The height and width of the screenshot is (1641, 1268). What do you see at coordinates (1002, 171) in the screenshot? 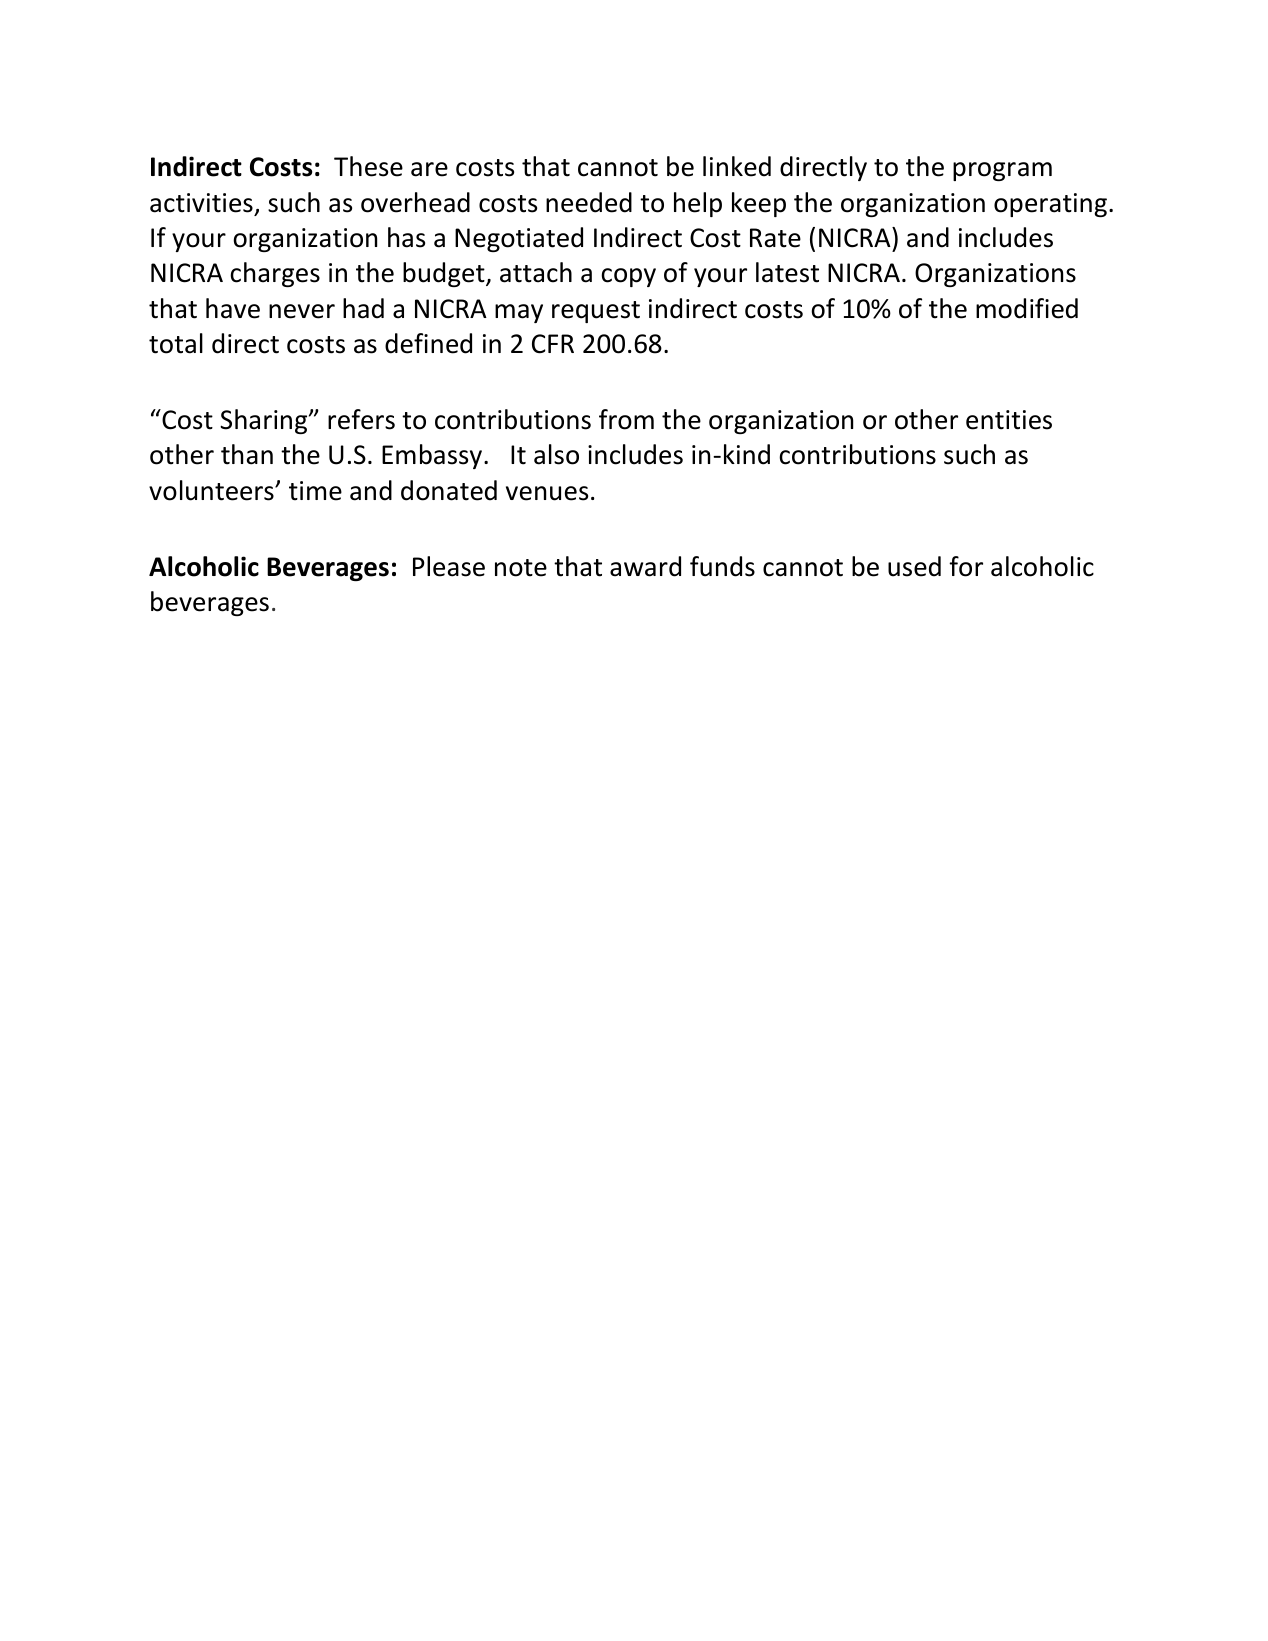
I see `program` at bounding box center [1002, 171].
